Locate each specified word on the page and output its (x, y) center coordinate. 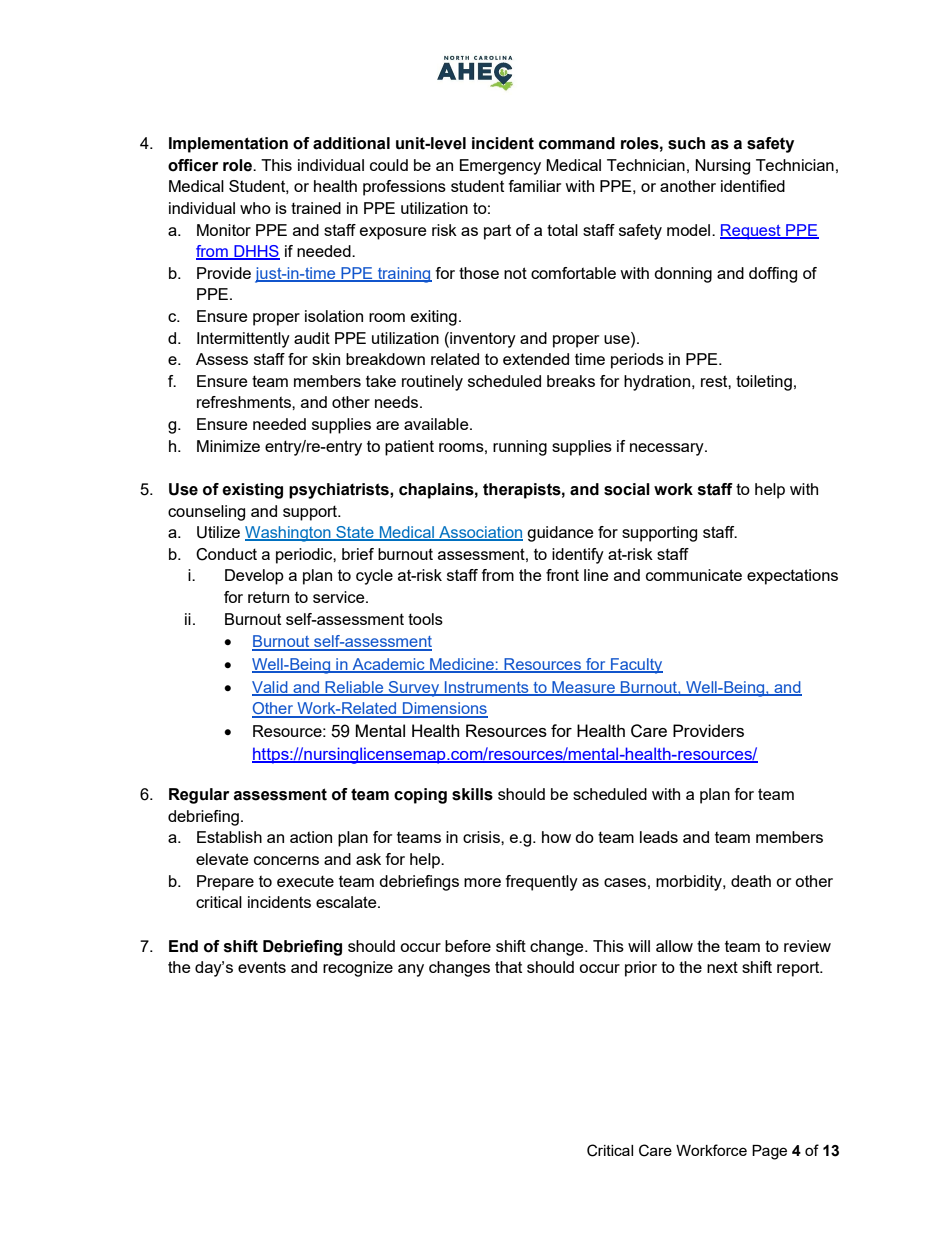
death (751, 881)
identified (753, 186)
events (262, 967)
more (482, 882)
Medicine (462, 665)
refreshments (245, 402)
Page (769, 1152)
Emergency (500, 167)
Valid (271, 688)
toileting (764, 383)
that (508, 967)
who (255, 208)
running (520, 448)
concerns (286, 860)
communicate (694, 575)
